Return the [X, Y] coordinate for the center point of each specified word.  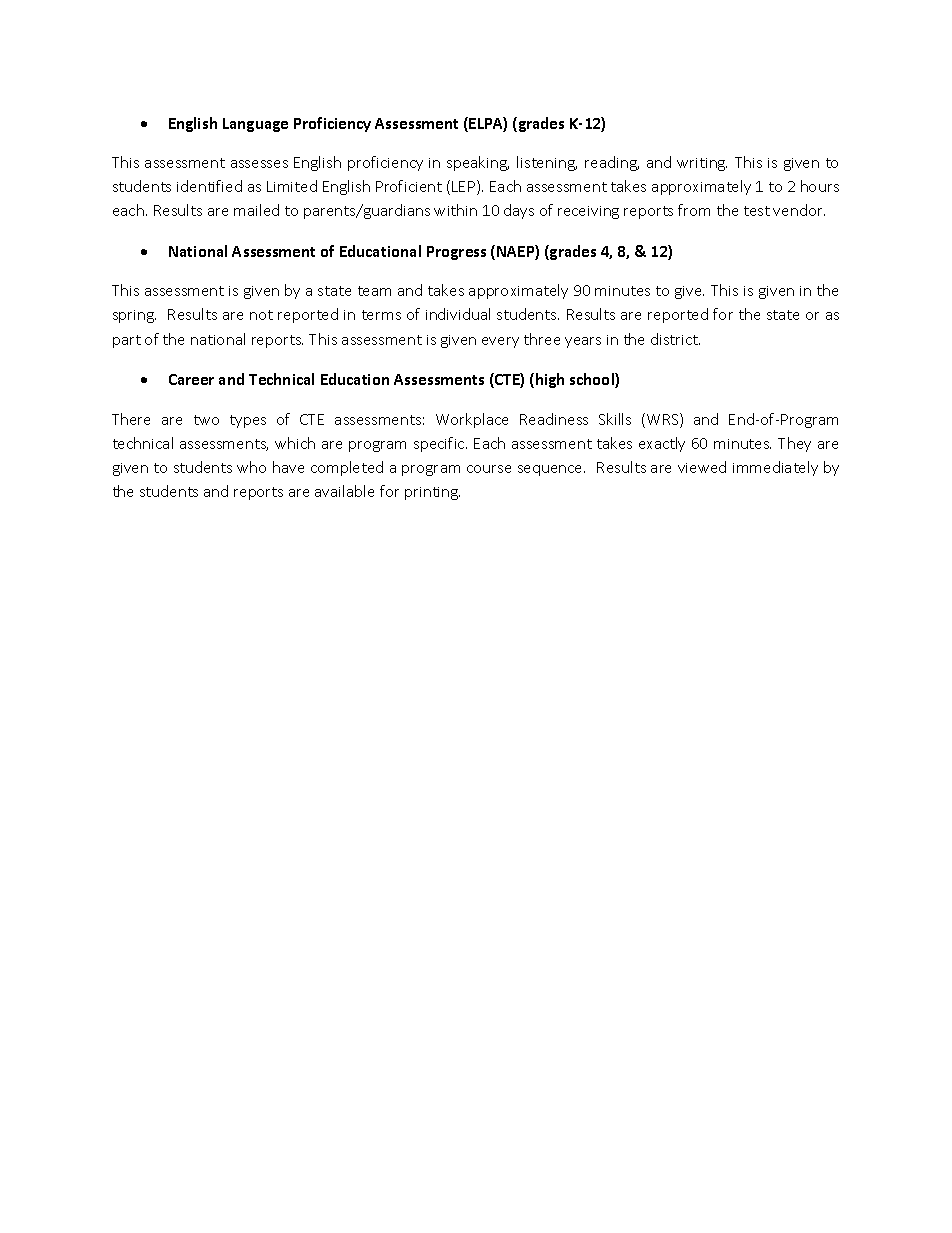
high [550, 380]
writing [702, 164]
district [675, 339]
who [251, 467]
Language [255, 125]
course [489, 469]
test [757, 211]
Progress [456, 253]
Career [191, 379]
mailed [256, 210]
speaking [478, 163]
